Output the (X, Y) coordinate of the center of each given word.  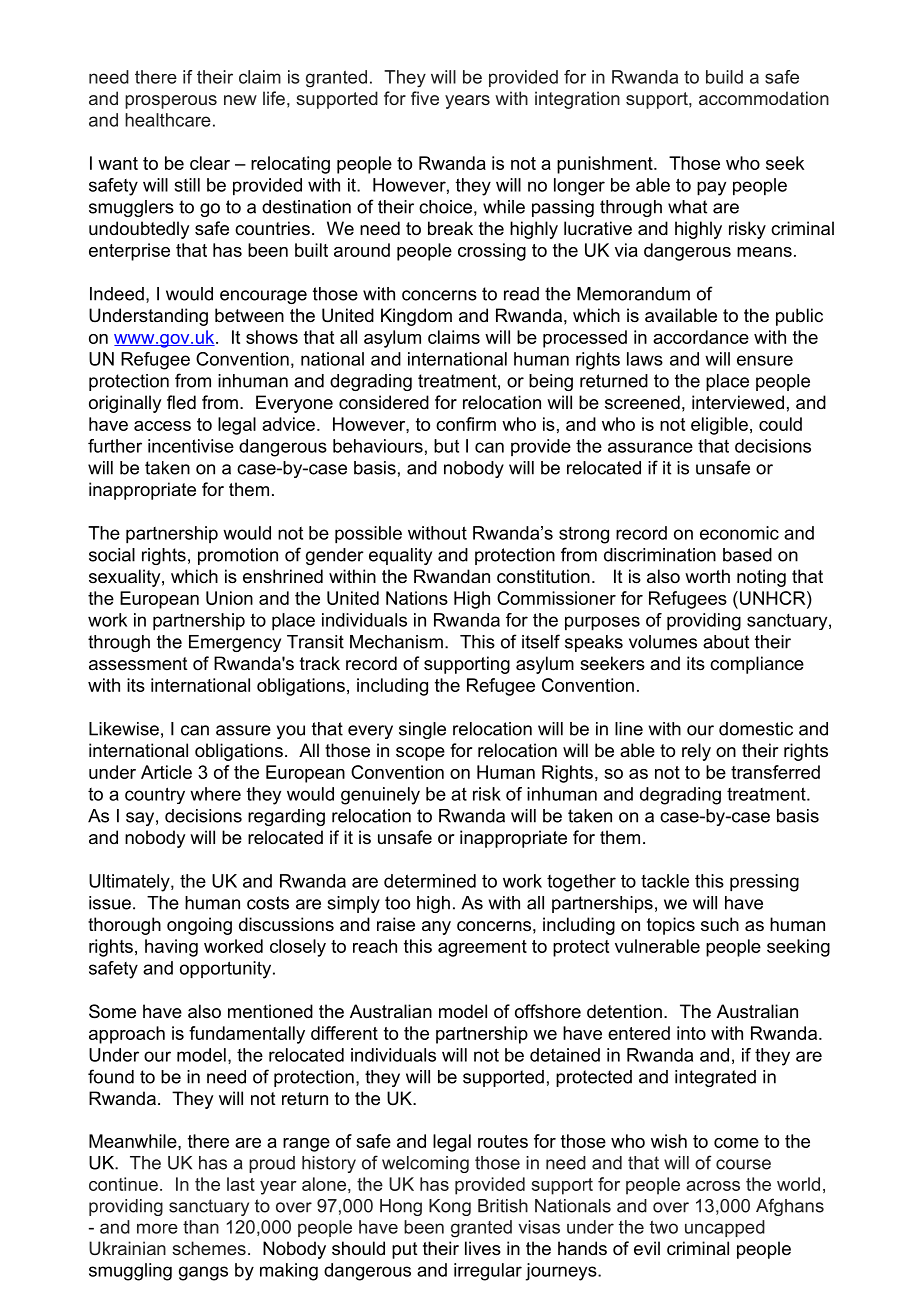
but (446, 446)
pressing (764, 883)
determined (430, 881)
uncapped (725, 1228)
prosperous (171, 102)
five (425, 98)
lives (483, 1248)
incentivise (191, 446)
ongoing (199, 926)
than (201, 1227)
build (724, 77)
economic (739, 533)
